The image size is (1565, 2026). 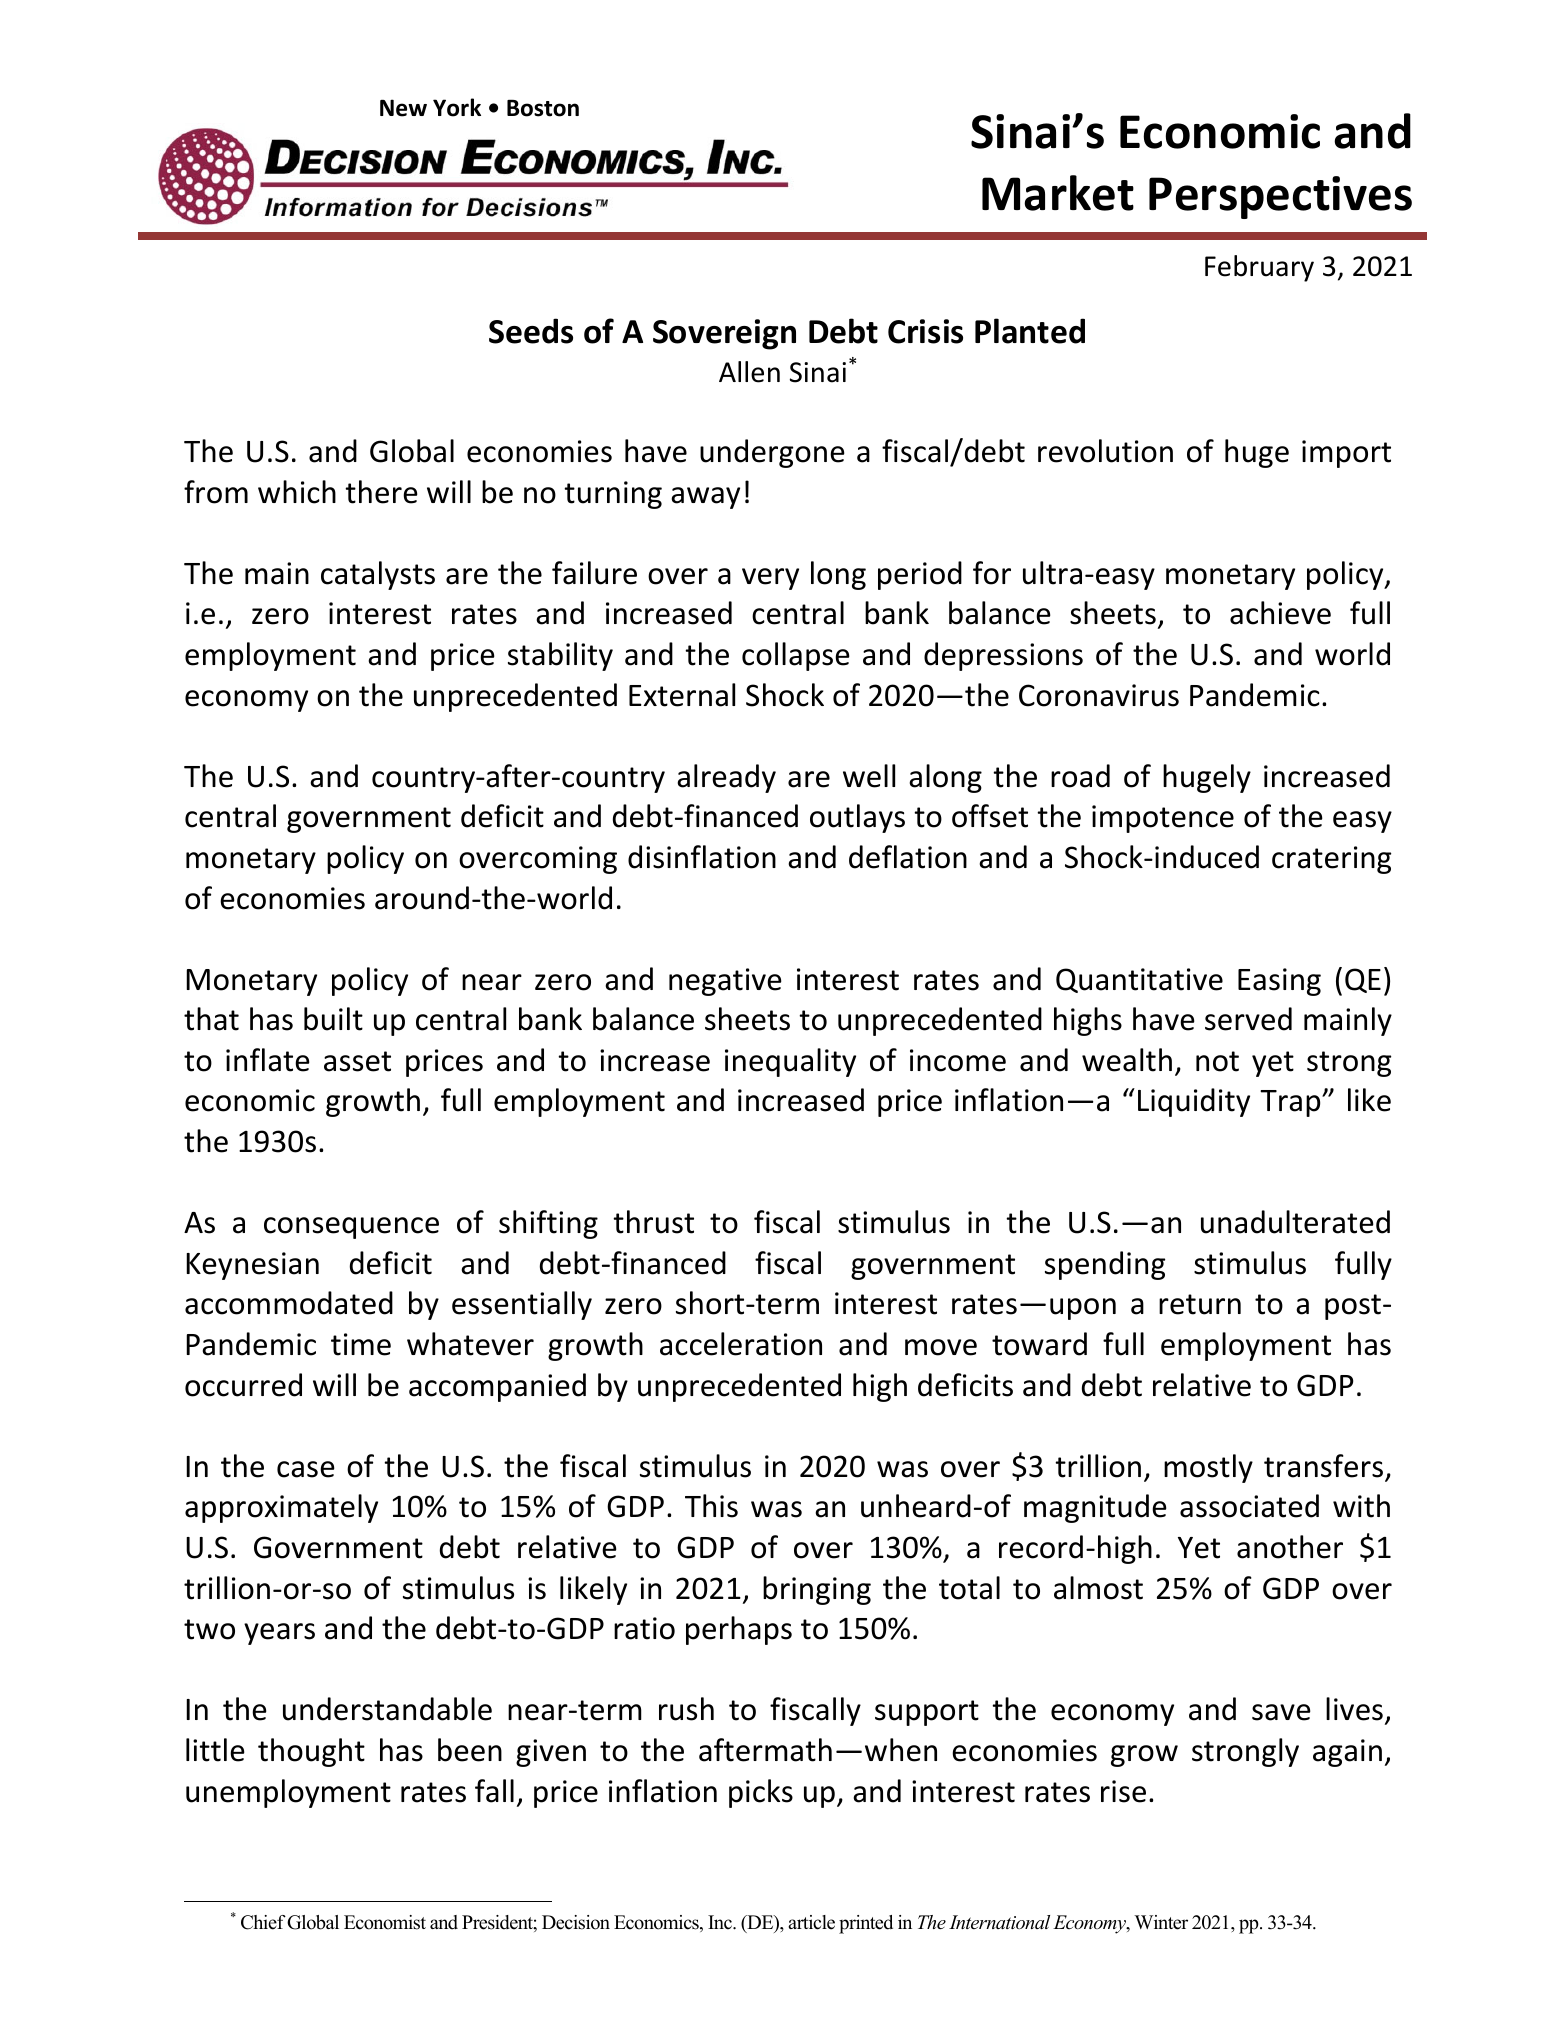 What do you see at coordinates (385, 1922) in the image?
I see `Economist` at bounding box center [385, 1922].
